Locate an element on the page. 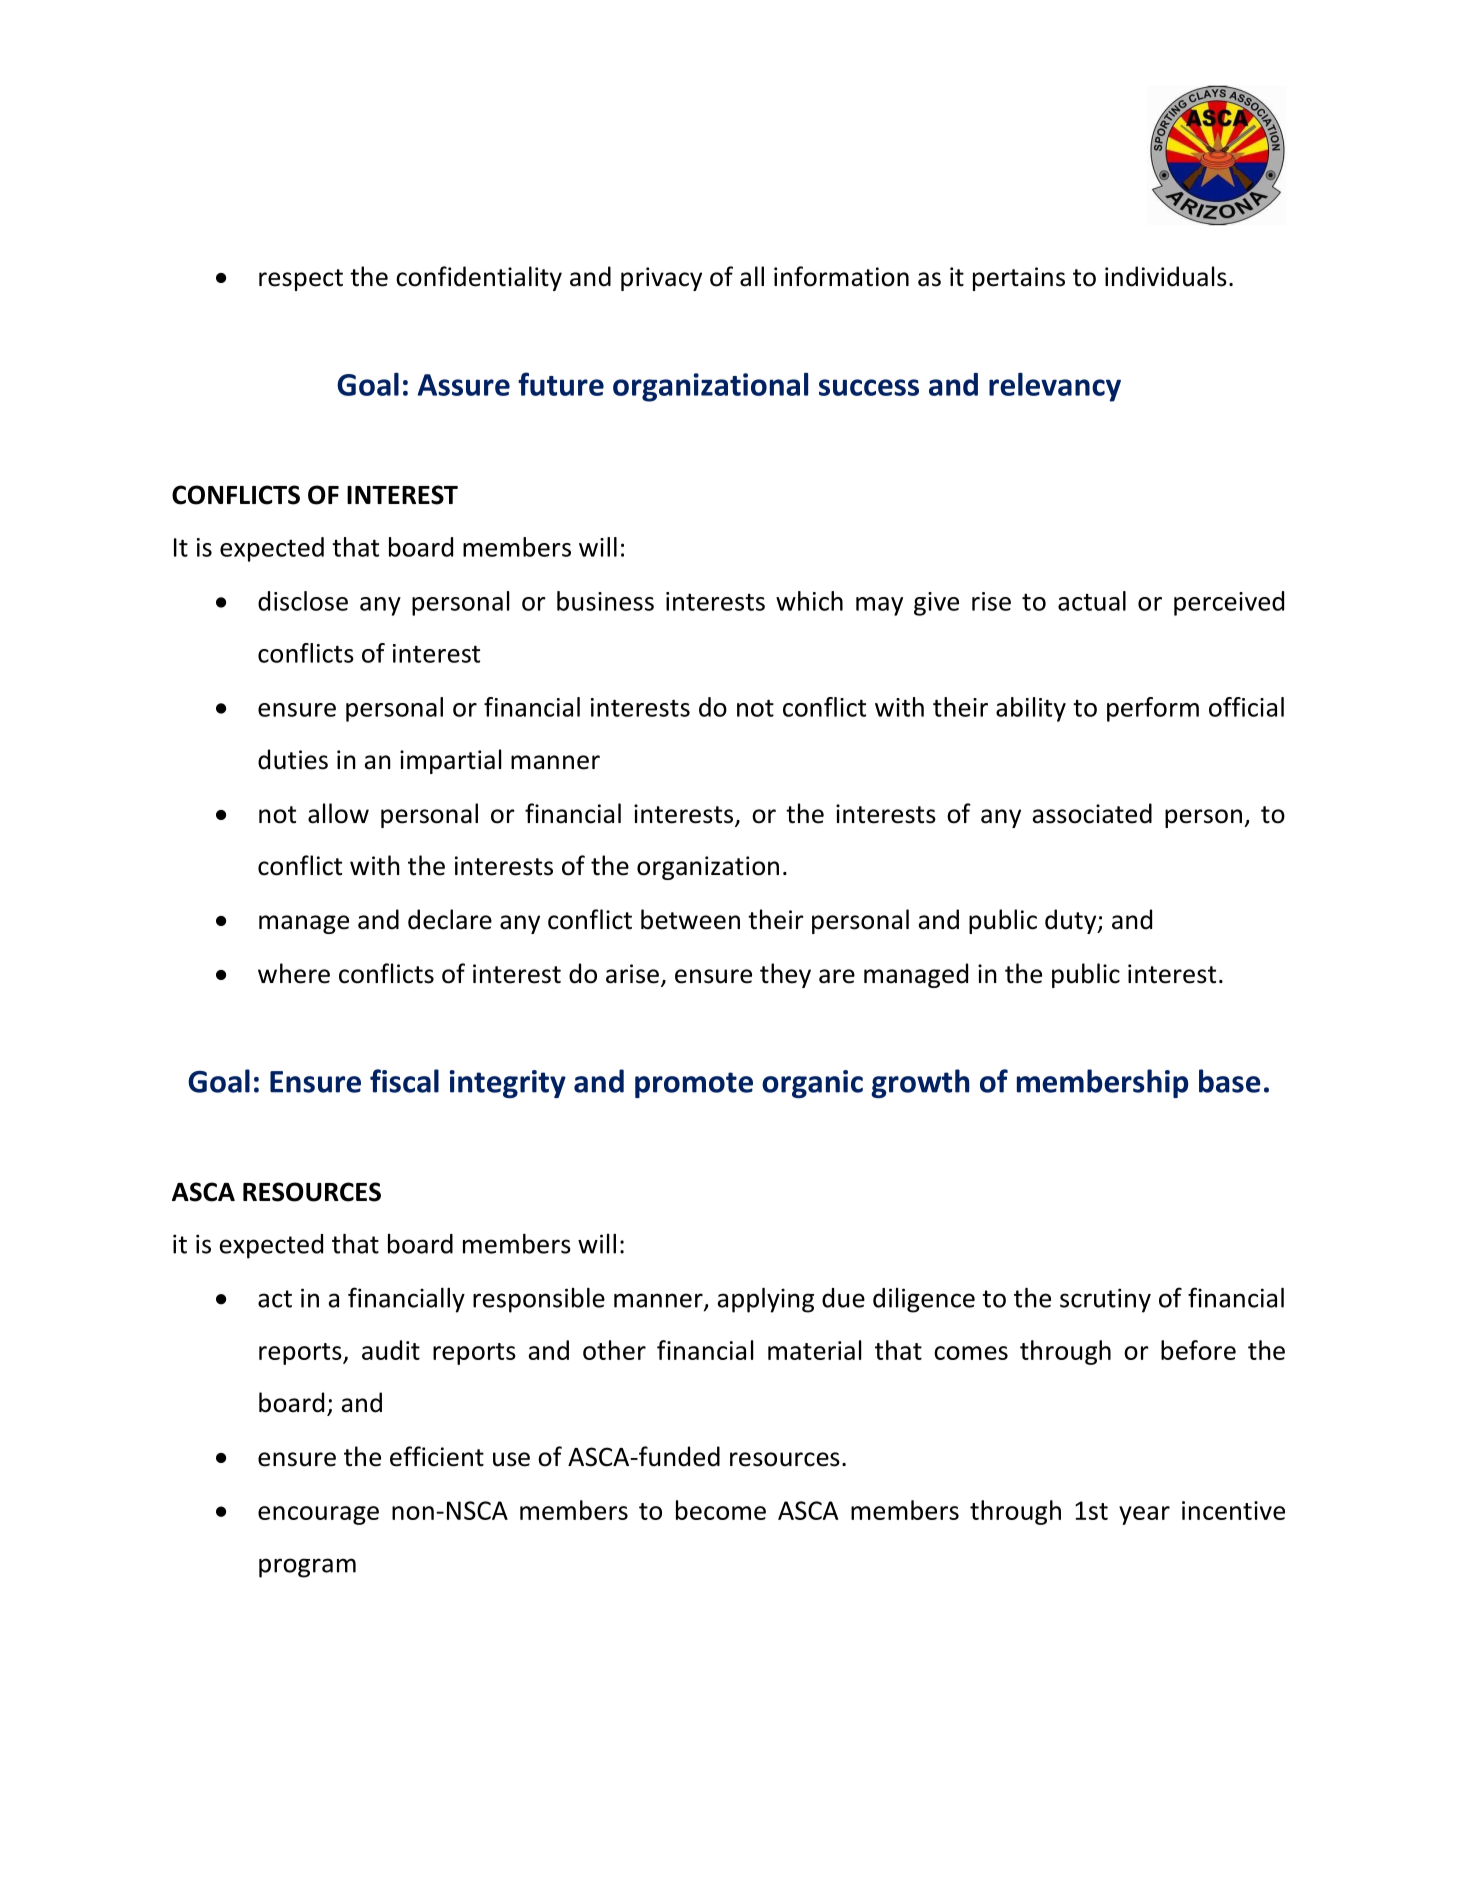 The image size is (1458, 1887). duty is located at coordinates (1072, 921).
